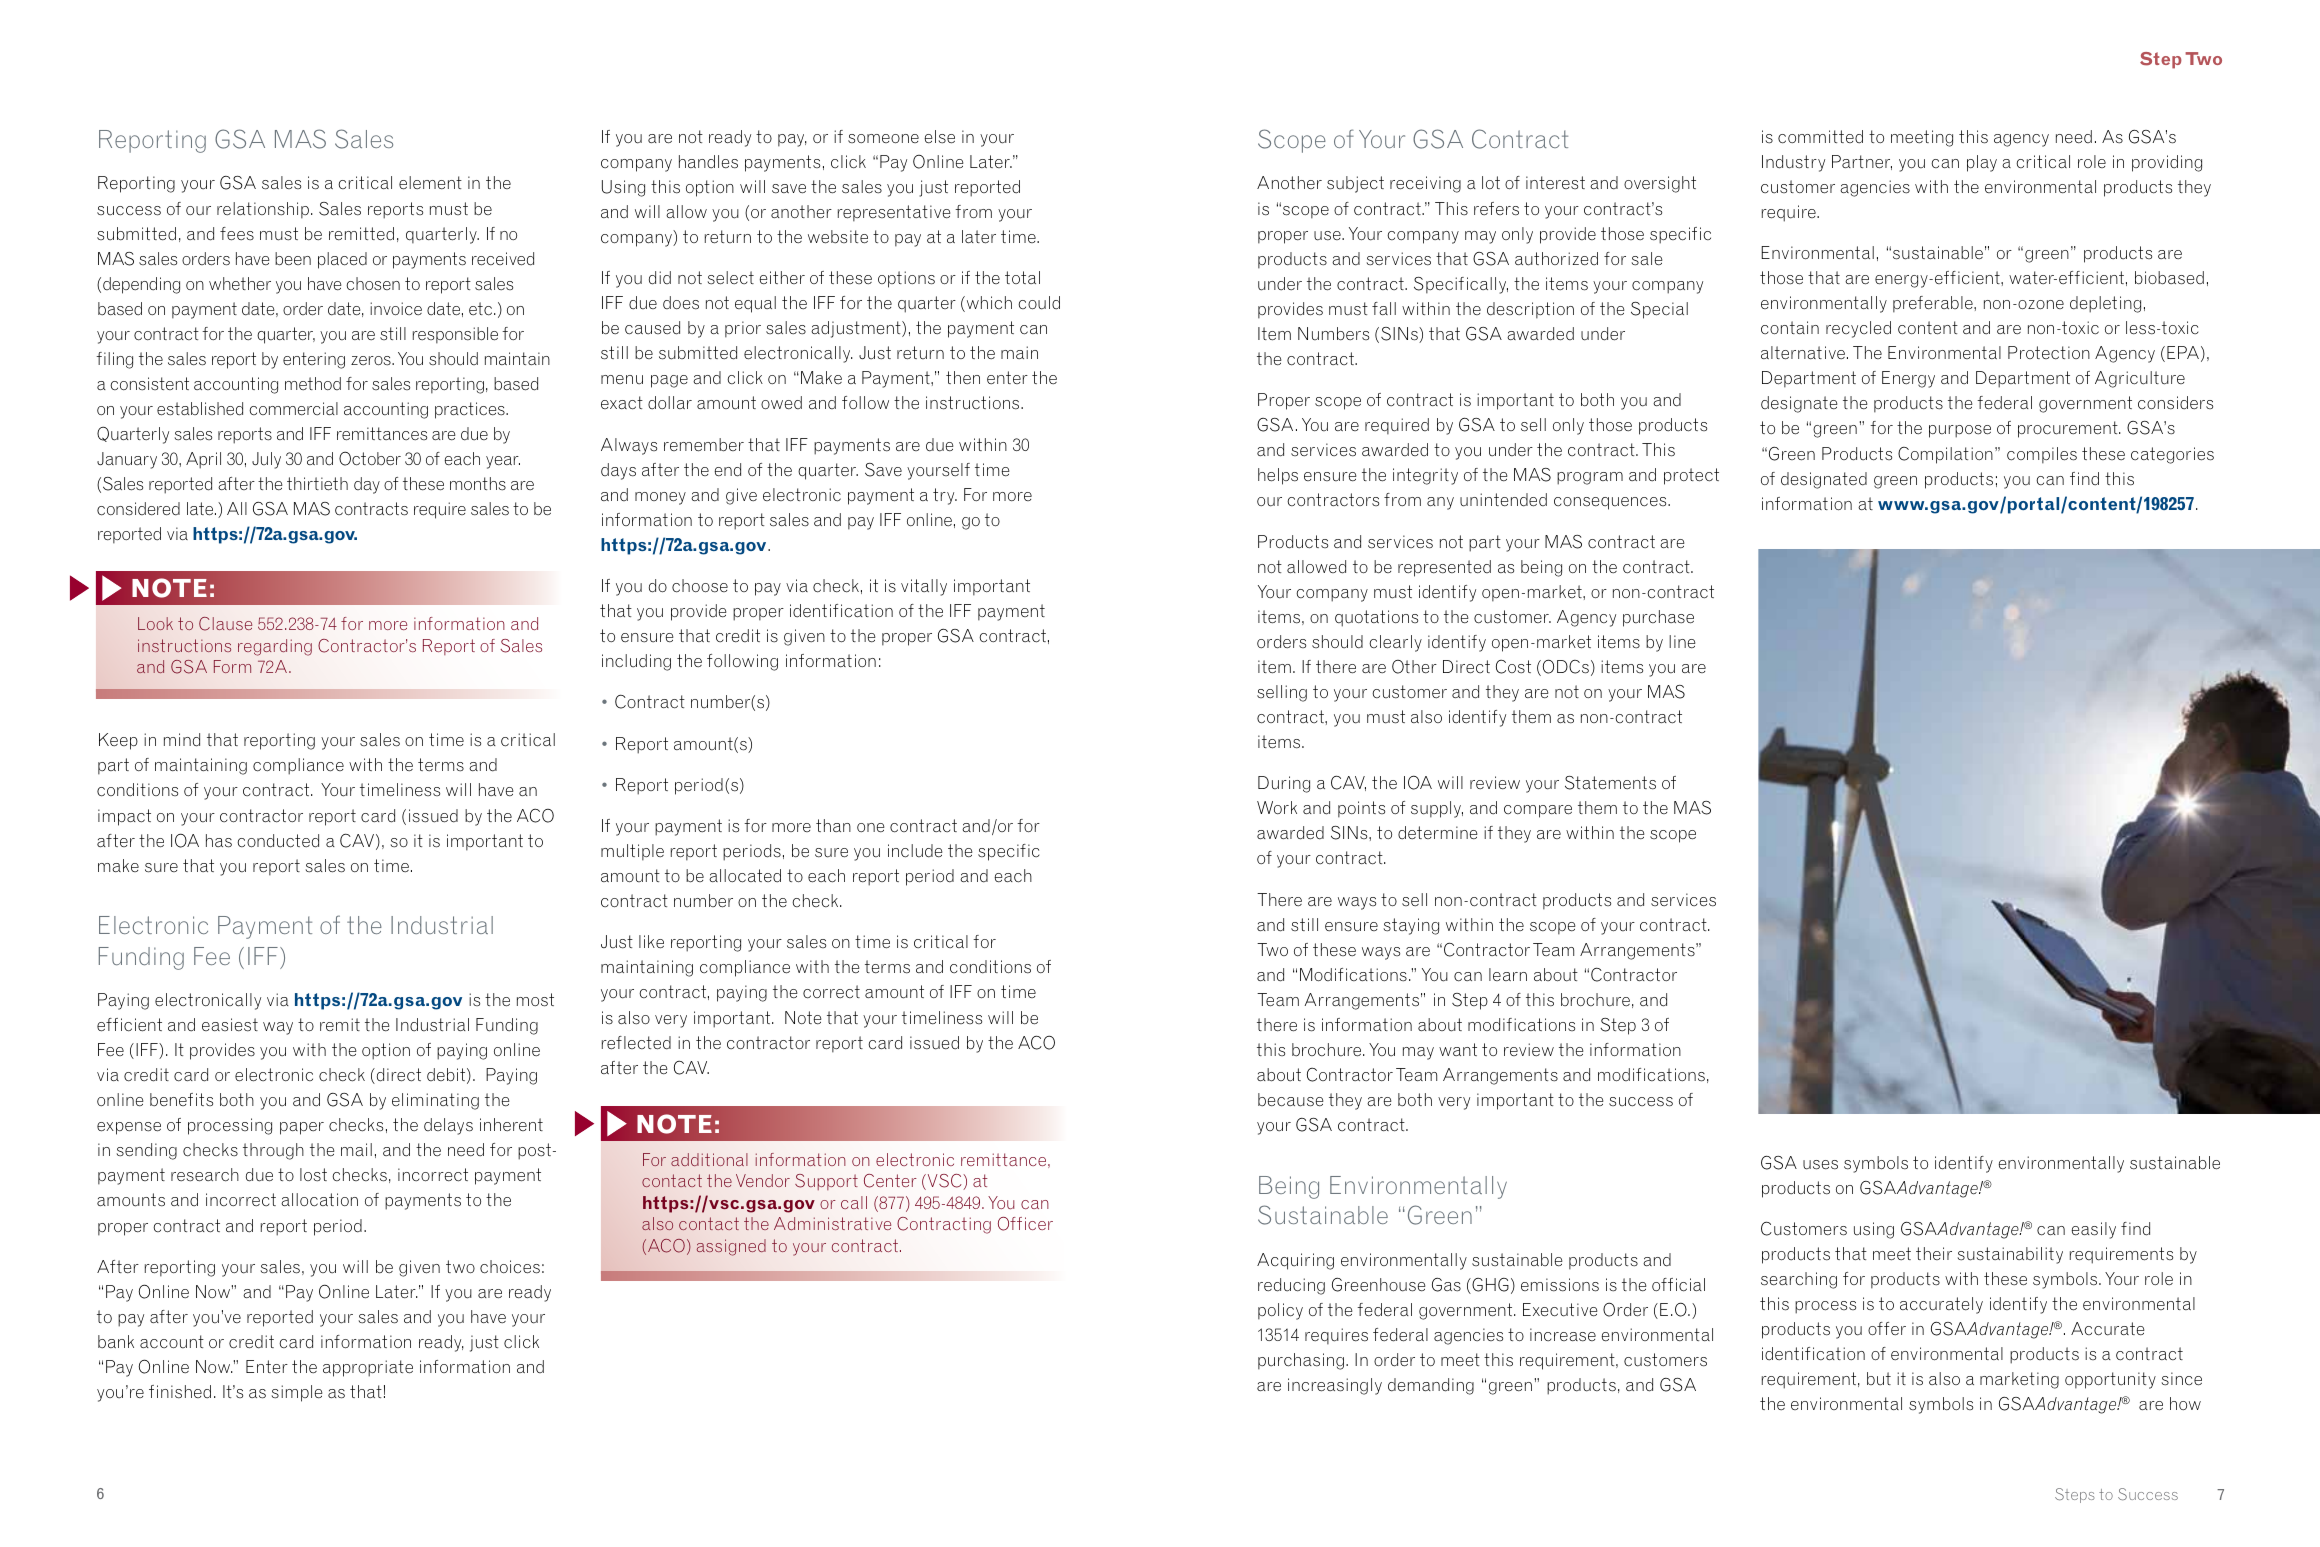 This document has height=1547, width=2320. What do you see at coordinates (430, 183) in the document?
I see `element` at bounding box center [430, 183].
